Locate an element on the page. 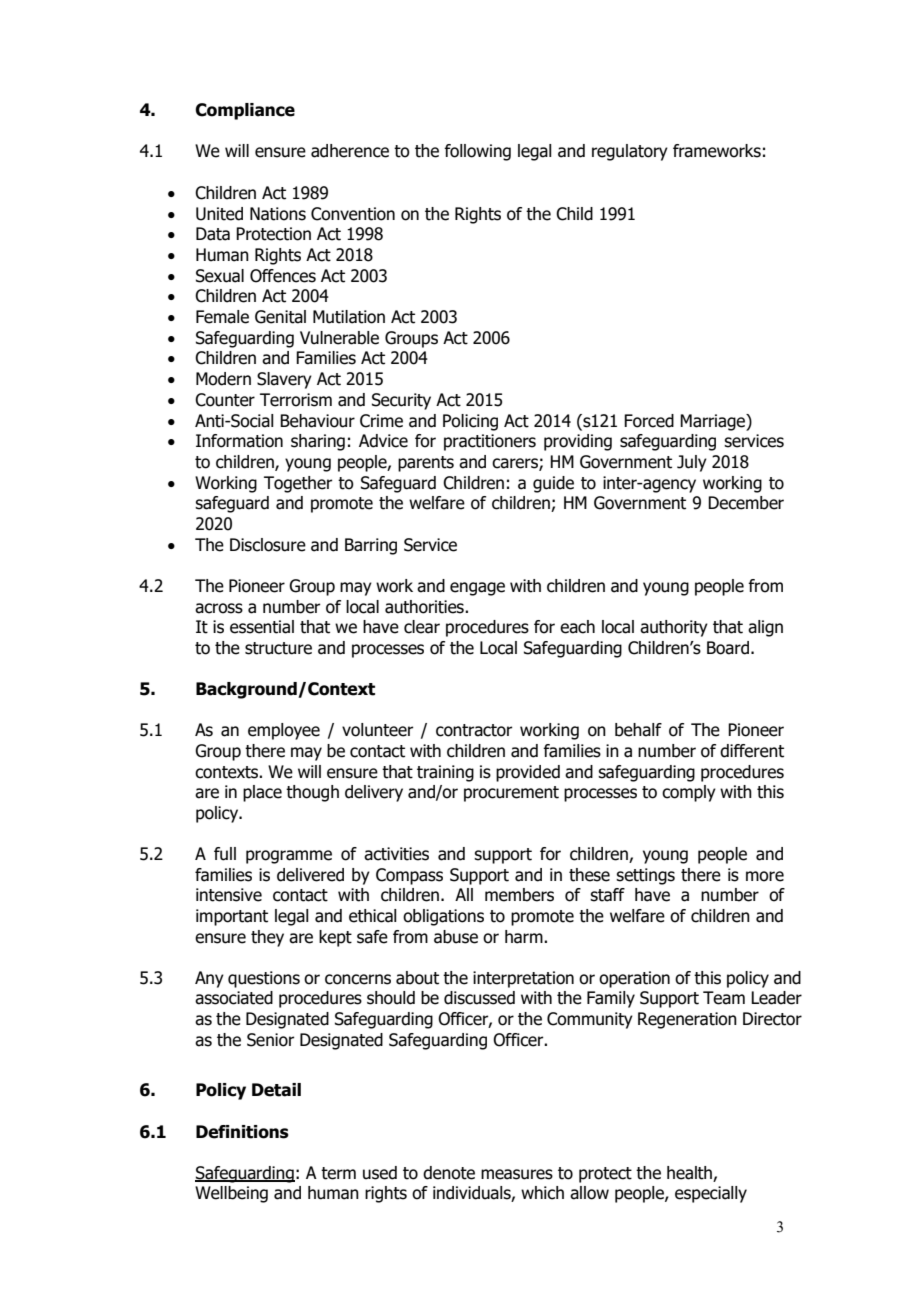 Image resolution: width=924 pixels, height=1308 pixels. regulatory is located at coordinates (630, 152).
